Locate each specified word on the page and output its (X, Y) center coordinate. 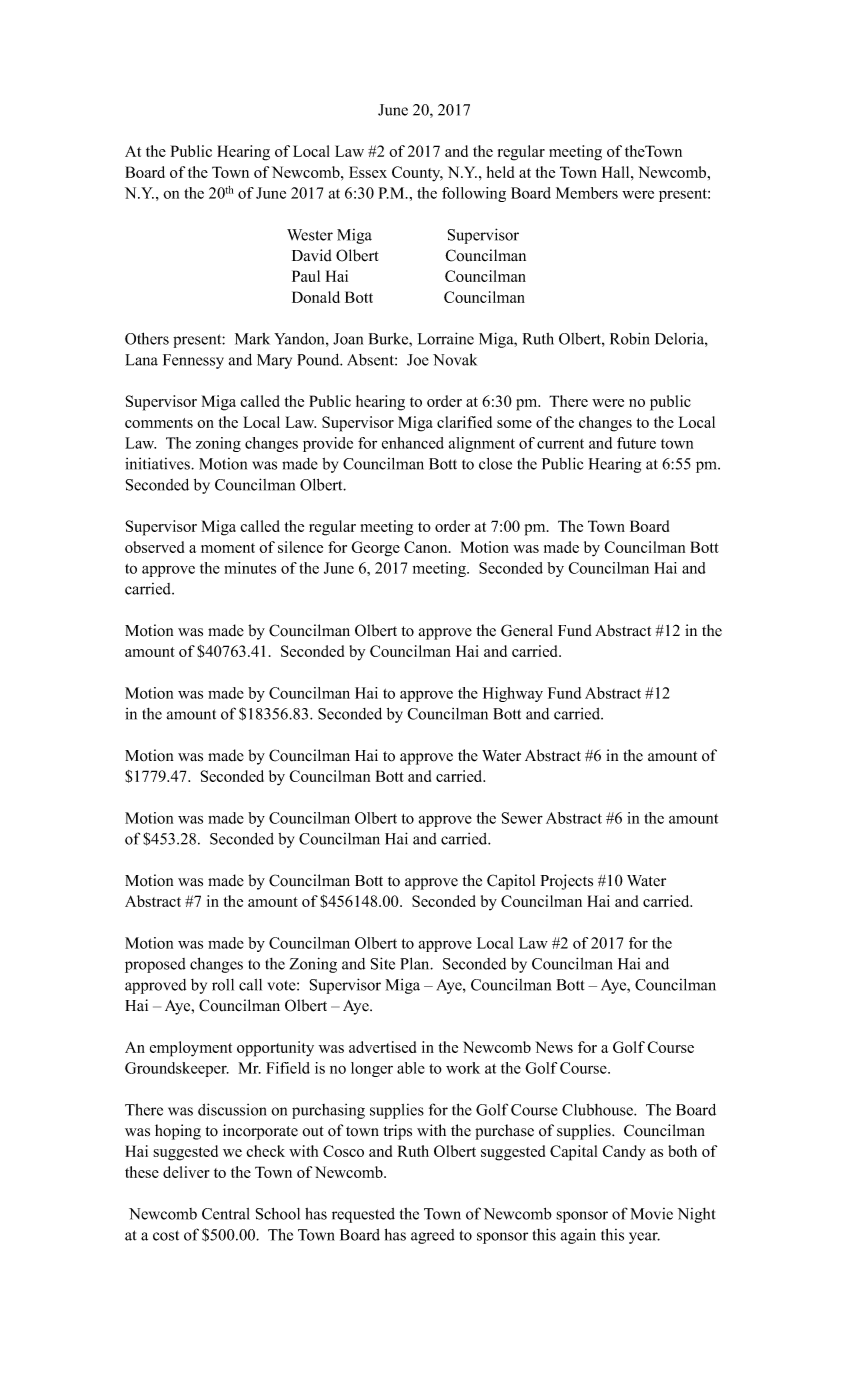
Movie (652, 1214)
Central (226, 1214)
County (417, 174)
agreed (433, 1236)
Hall (617, 172)
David (312, 255)
